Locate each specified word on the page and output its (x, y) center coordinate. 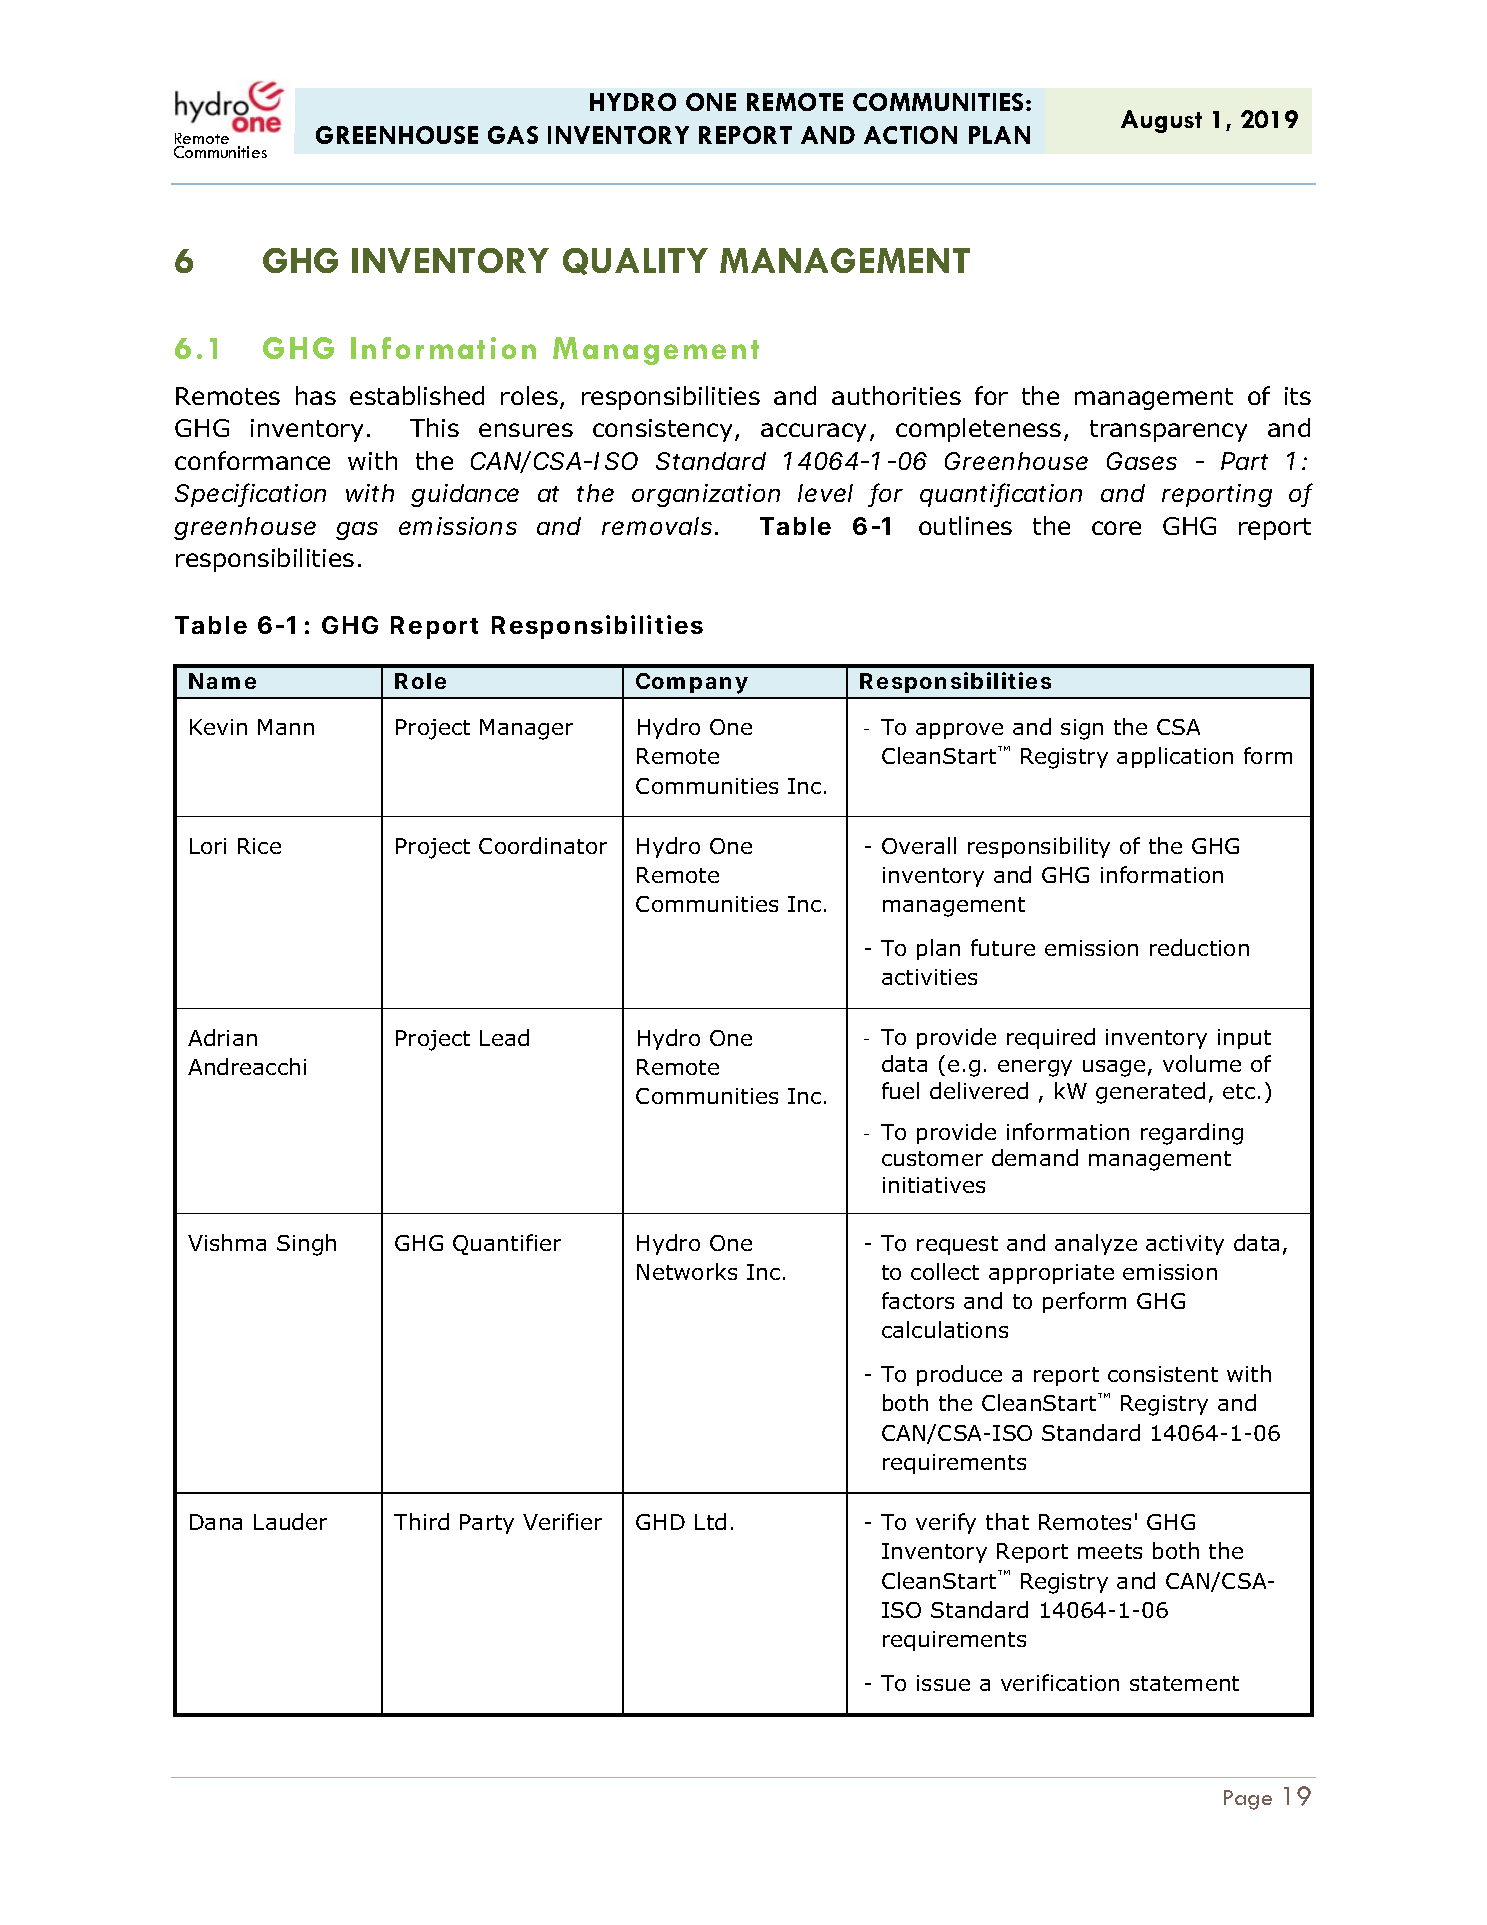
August (1161, 121)
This (434, 427)
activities (929, 977)
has (316, 395)
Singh (306, 1245)
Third (421, 1521)
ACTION (910, 135)
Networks (687, 1271)
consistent (1163, 1374)
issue (943, 1683)
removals (660, 526)
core (1116, 528)
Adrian (222, 1037)
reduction (1199, 947)
